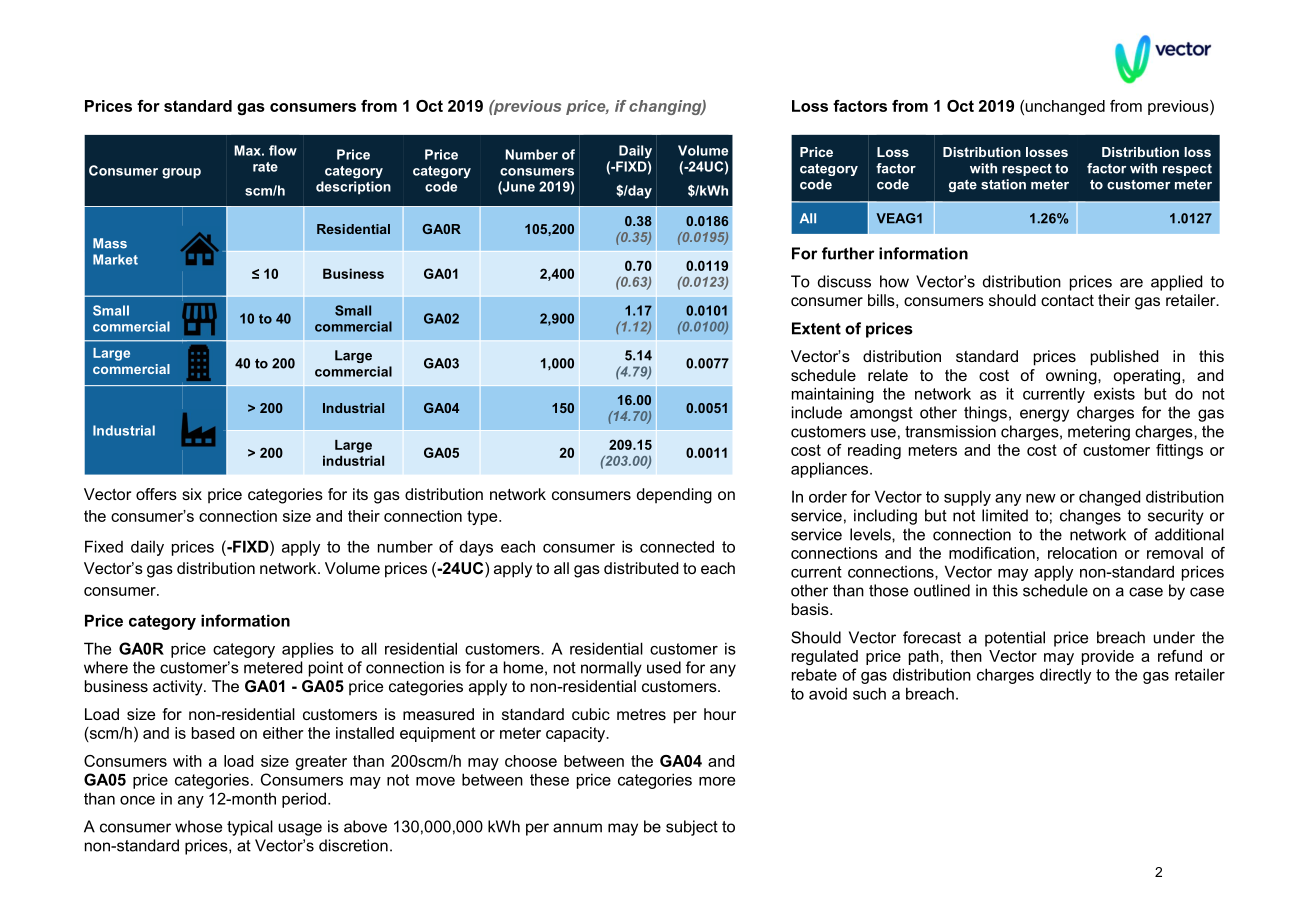  What do you see at coordinates (1124, 358) in the image?
I see `published` at bounding box center [1124, 358].
